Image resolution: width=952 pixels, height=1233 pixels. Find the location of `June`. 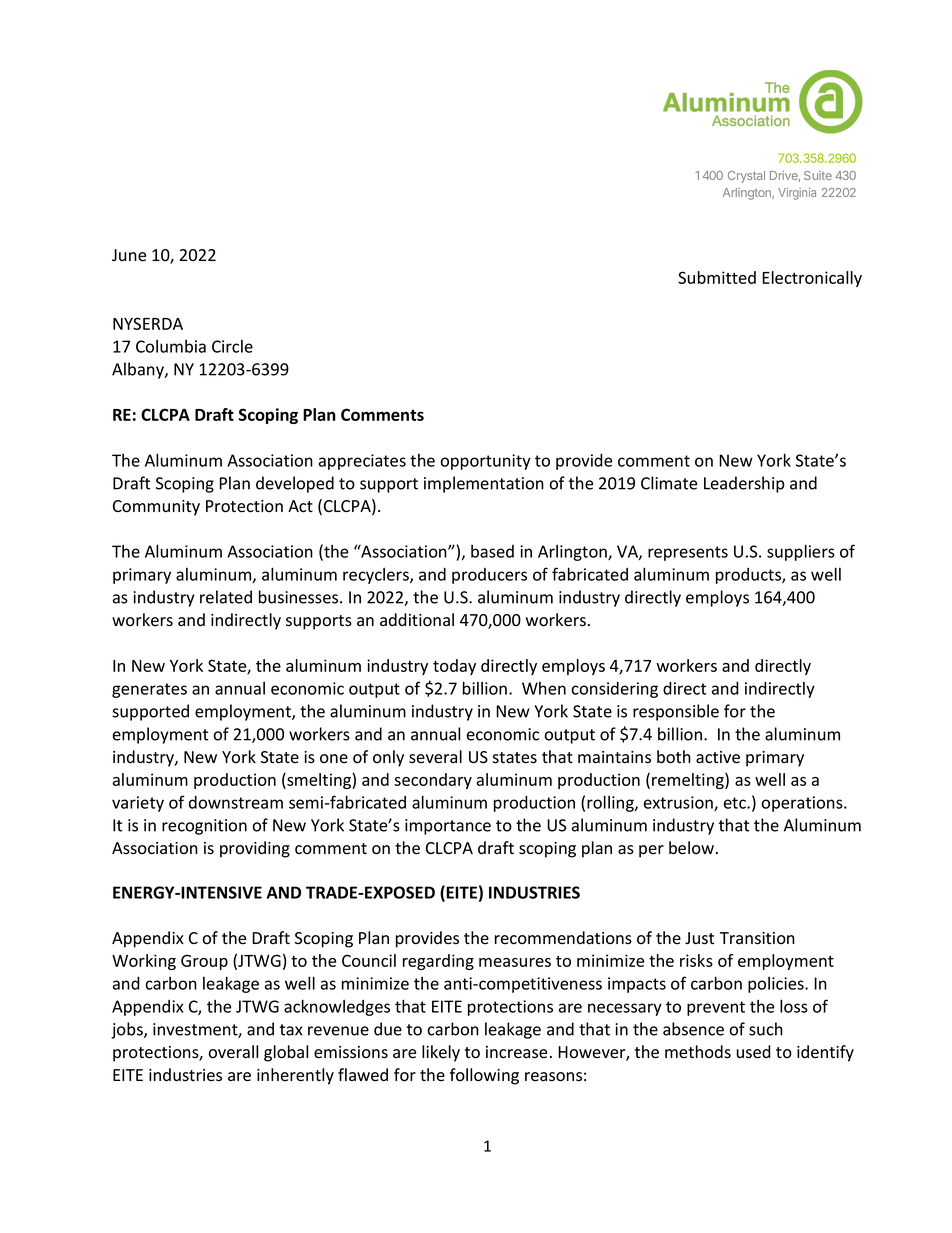

June is located at coordinates (129, 255).
